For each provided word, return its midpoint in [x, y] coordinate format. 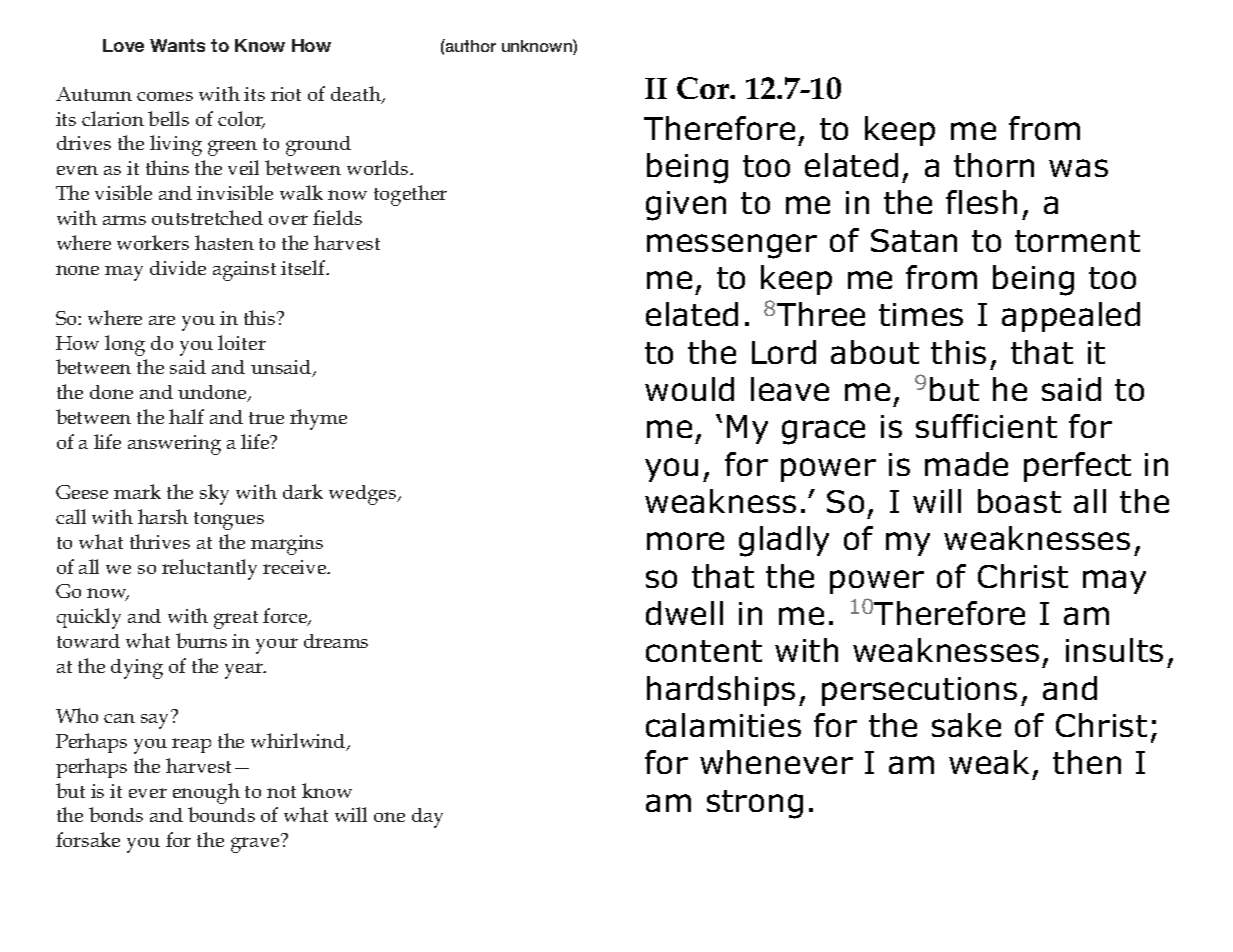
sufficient [986, 426]
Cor [704, 88]
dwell [684, 613]
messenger [732, 246]
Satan [914, 240]
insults [1114, 650]
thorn [994, 165]
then [1087, 762]
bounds [221, 814]
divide [178, 268]
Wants [177, 45]
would [689, 389]
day [427, 818]
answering [174, 445]
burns [201, 640]
